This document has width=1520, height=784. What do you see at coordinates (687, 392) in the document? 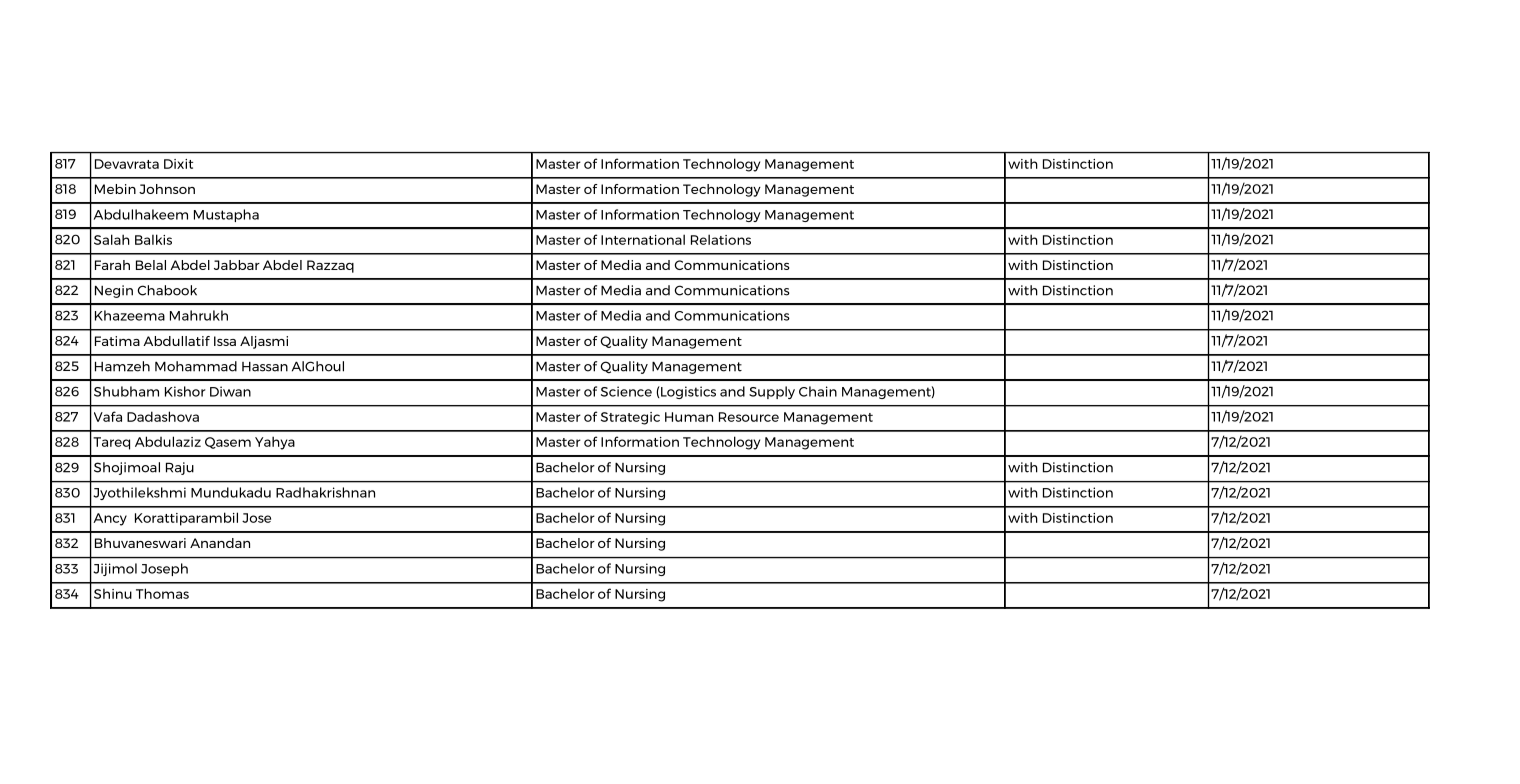
I see `Logistics` at bounding box center [687, 392].
